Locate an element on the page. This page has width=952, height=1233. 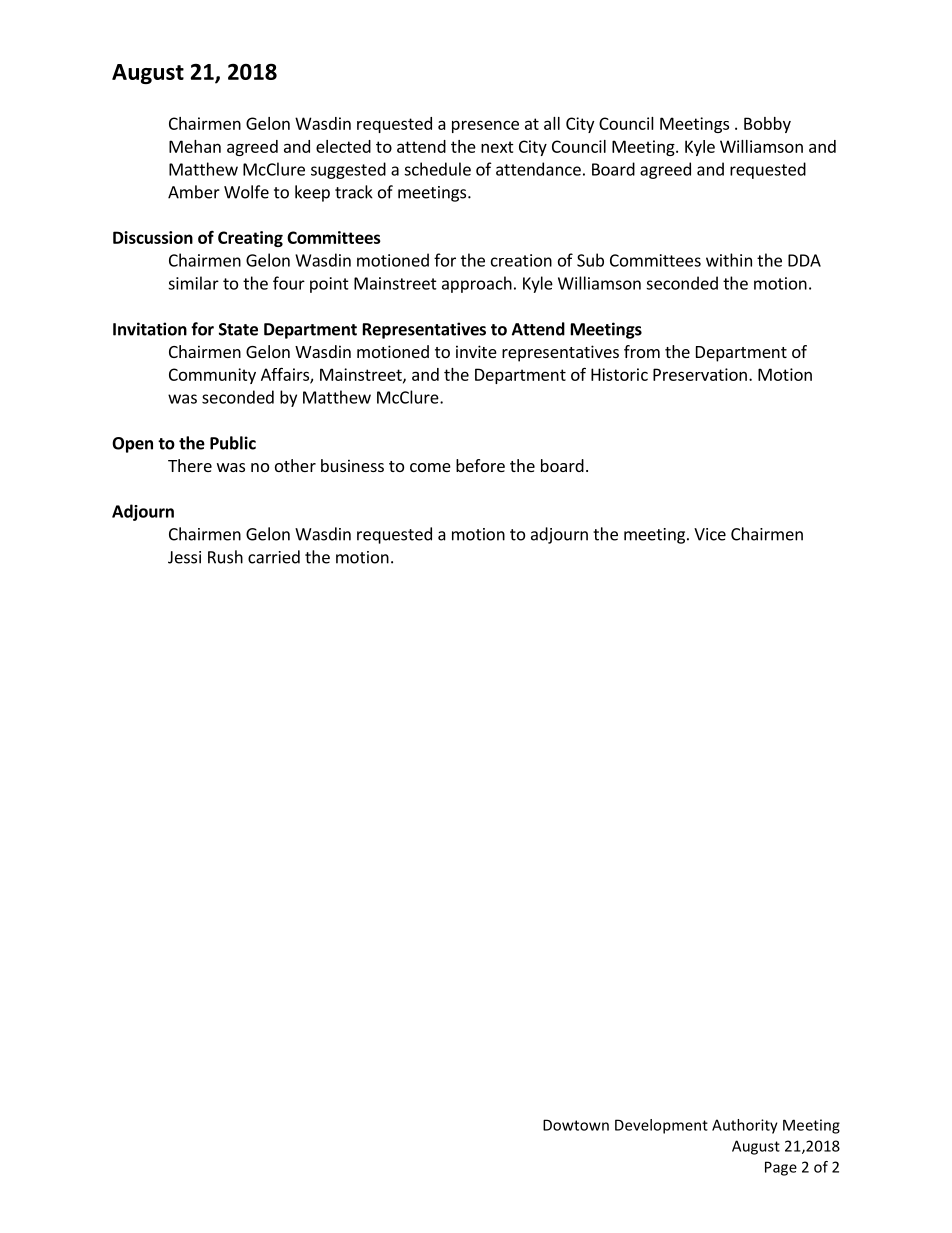
Bobby is located at coordinates (767, 125).
